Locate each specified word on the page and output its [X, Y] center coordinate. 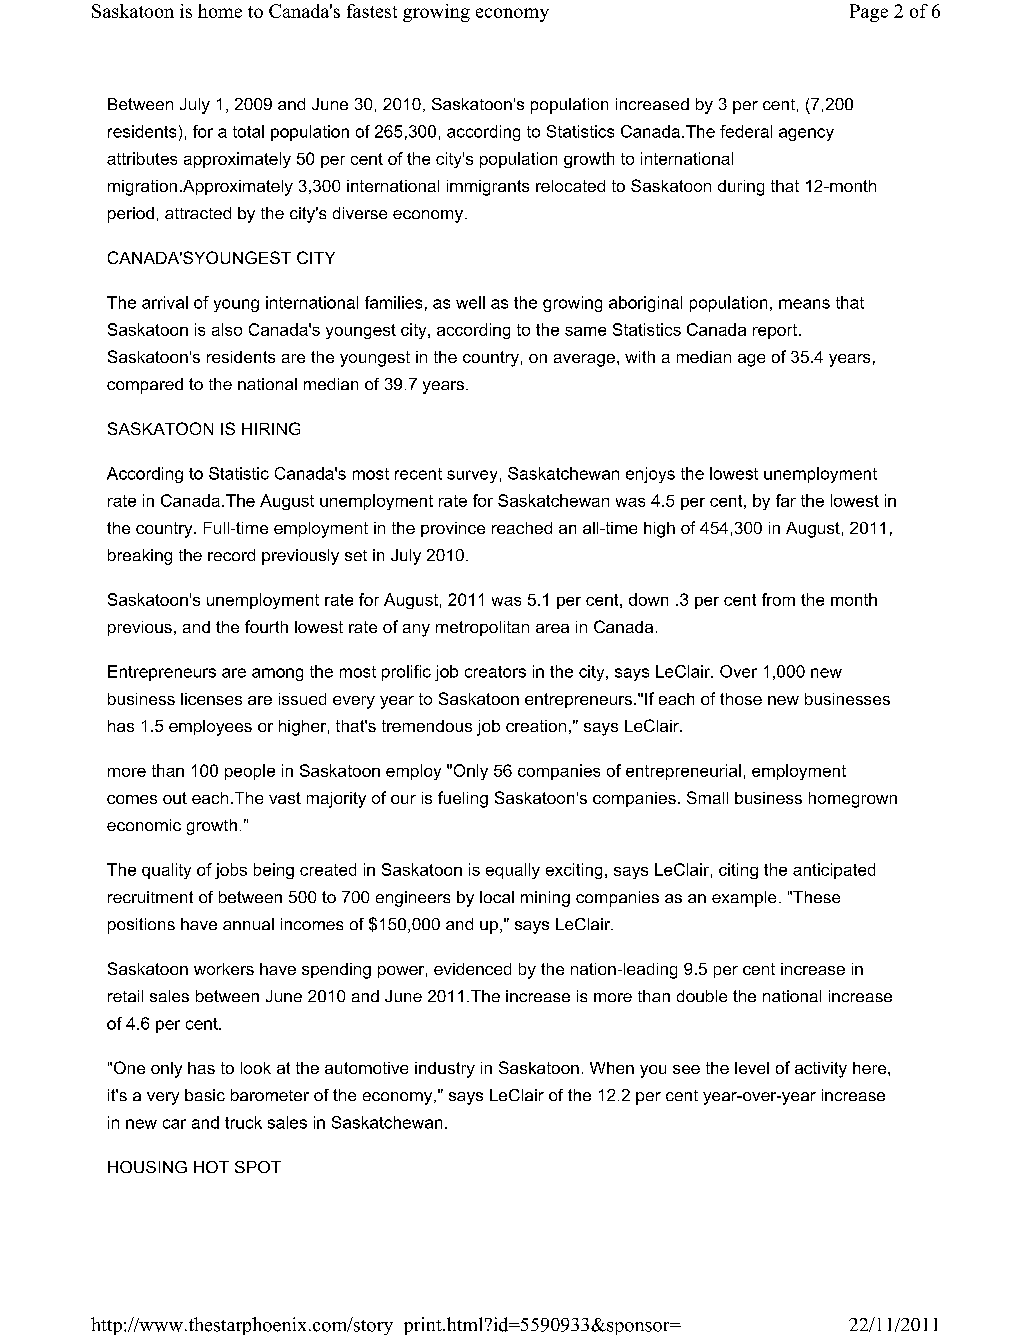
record [231, 555]
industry [445, 1070]
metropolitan [482, 628]
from [778, 599]
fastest [372, 11]
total [248, 131]
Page [869, 13]
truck [243, 1122]
